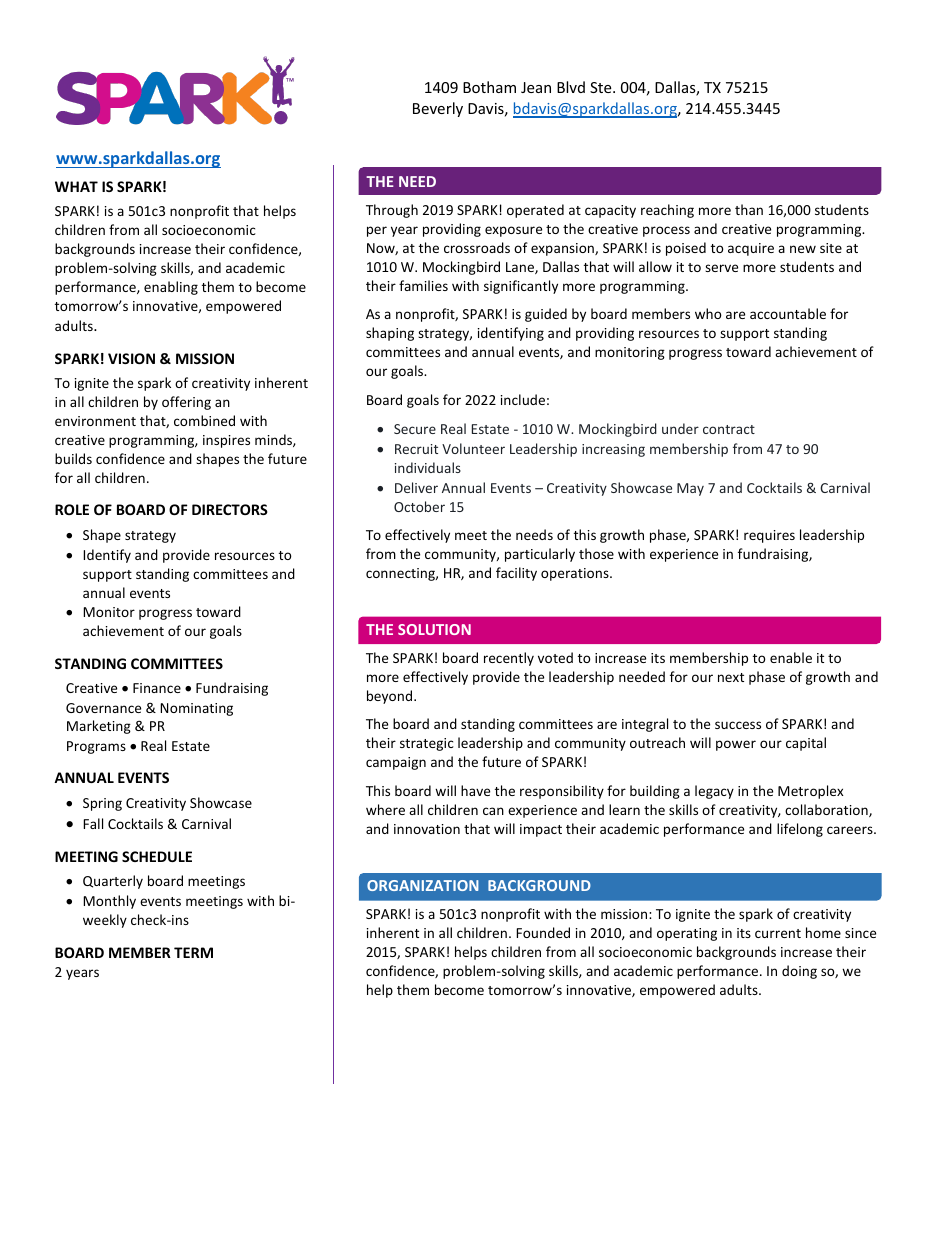  I want to click on TERM, so click(193, 952).
